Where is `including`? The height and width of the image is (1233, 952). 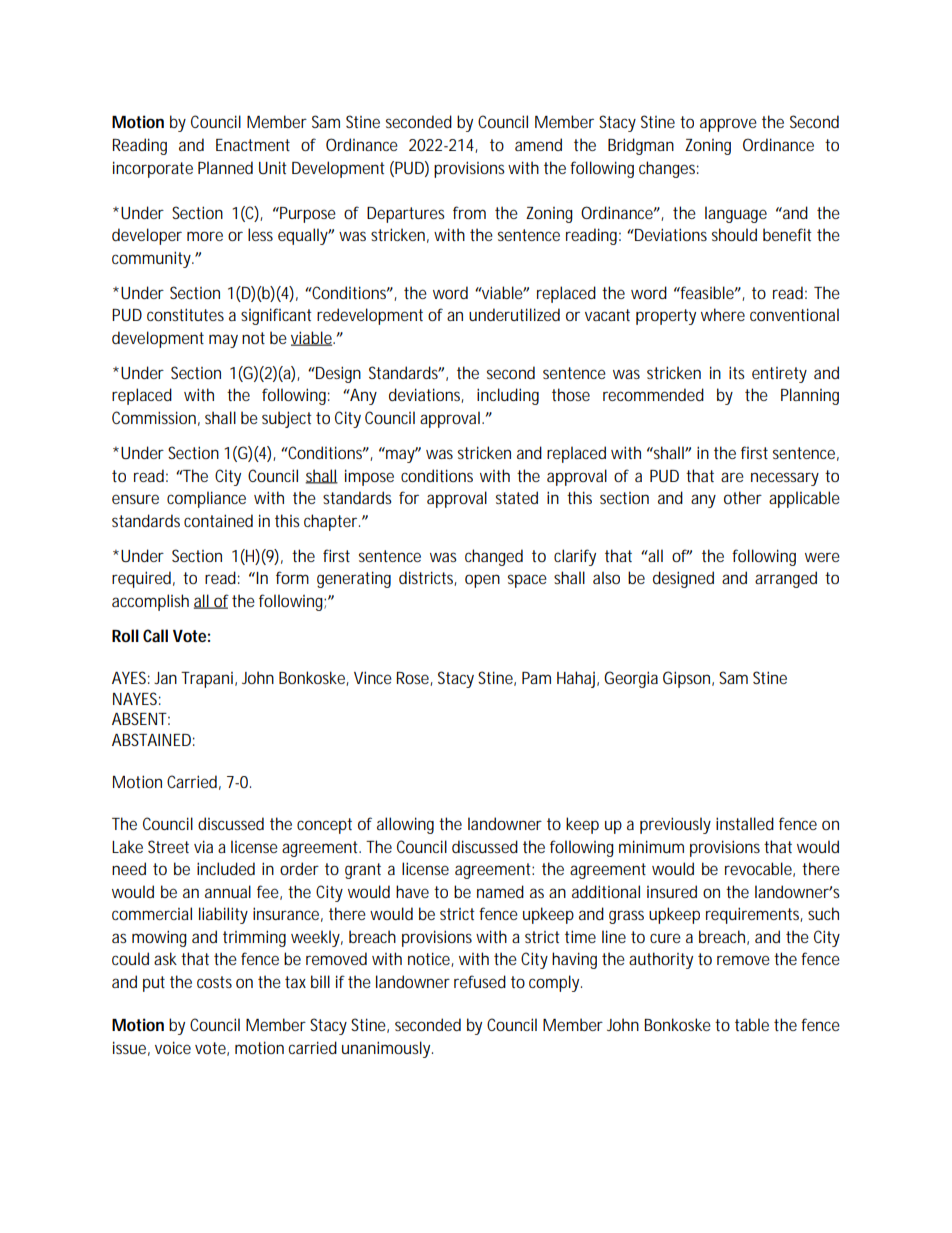 including is located at coordinates (508, 396).
